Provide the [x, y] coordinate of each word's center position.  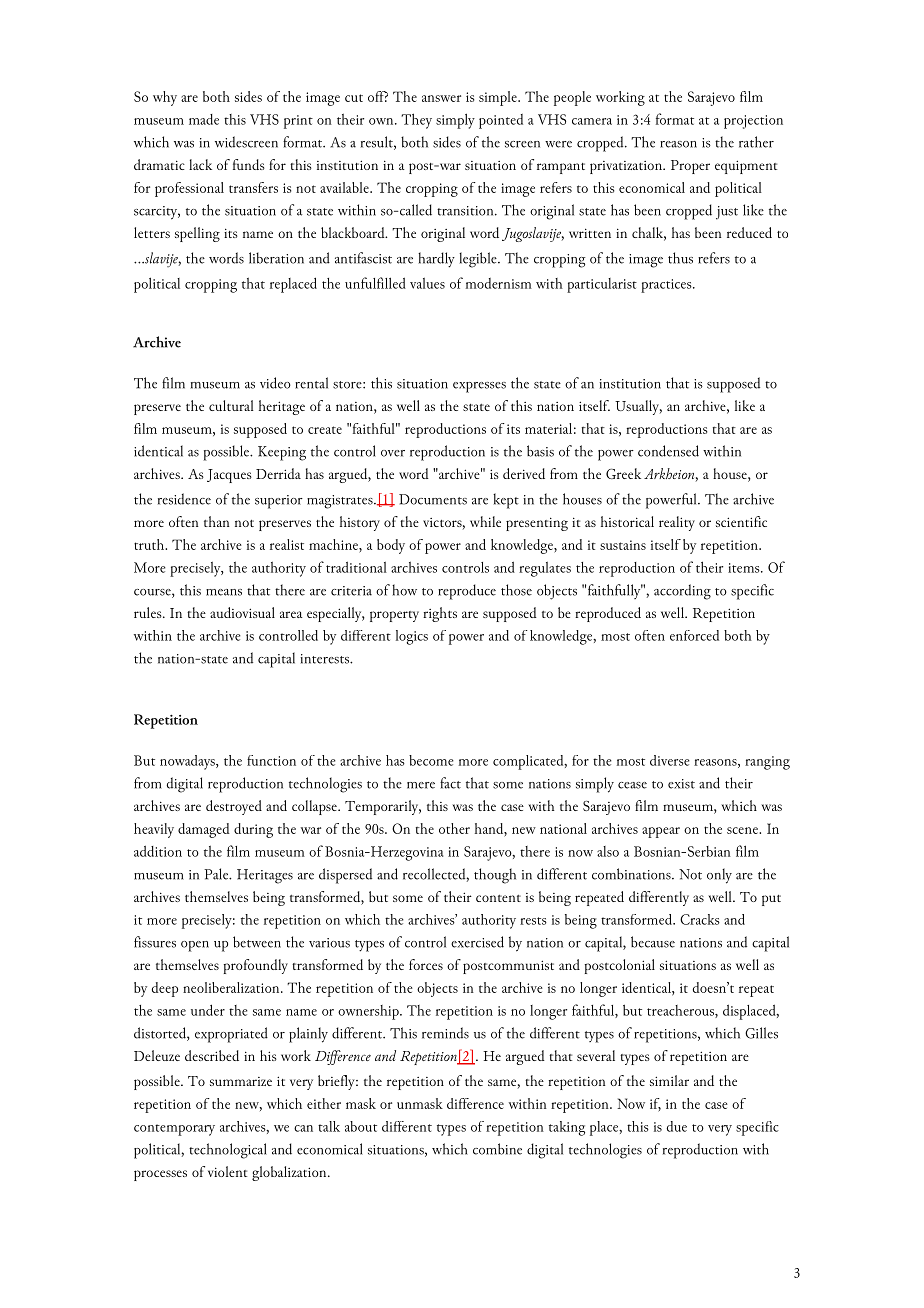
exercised [477, 942]
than [216, 521]
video [275, 383]
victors [442, 522]
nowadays [188, 762]
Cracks [700, 919]
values [427, 283]
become [431, 760]
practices [666, 286]
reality [677, 523]
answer [441, 98]
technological [228, 1151]
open [195, 946]
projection [753, 122]
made [204, 119]
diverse [670, 760]
